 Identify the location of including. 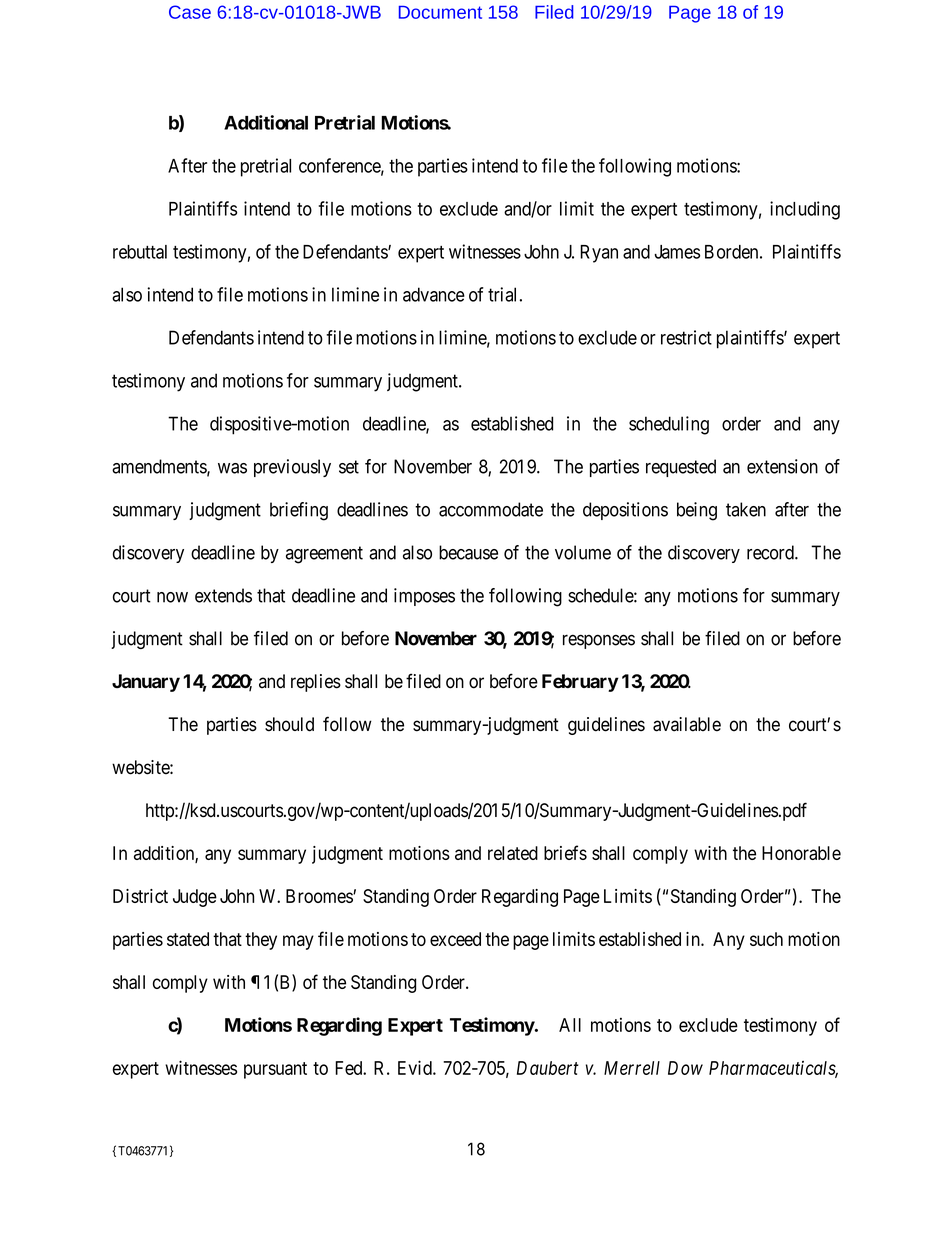
(805, 210).
